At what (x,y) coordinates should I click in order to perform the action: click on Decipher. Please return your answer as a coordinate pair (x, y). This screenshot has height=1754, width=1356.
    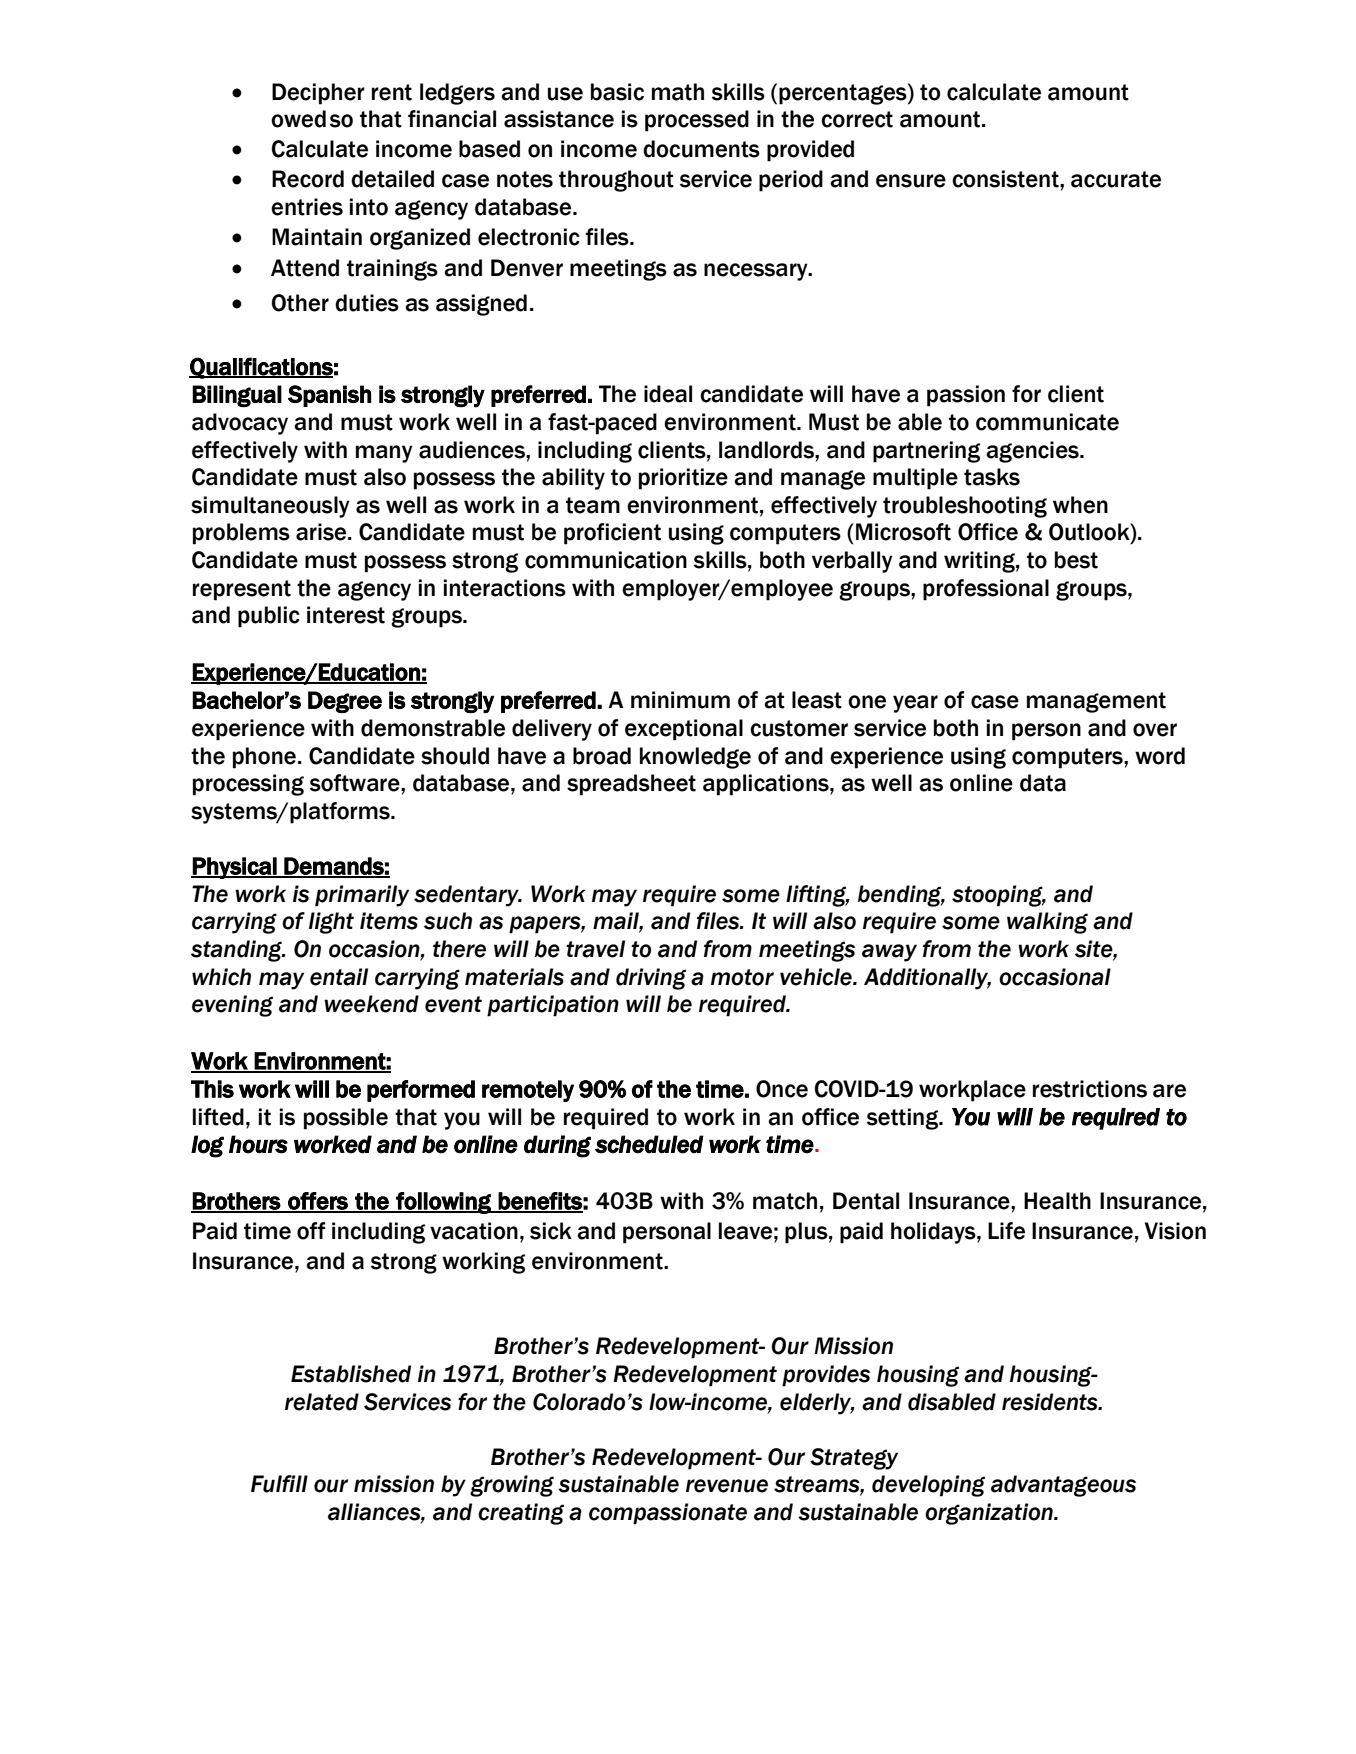
    Looking at the image, I should click on (318, 94).
